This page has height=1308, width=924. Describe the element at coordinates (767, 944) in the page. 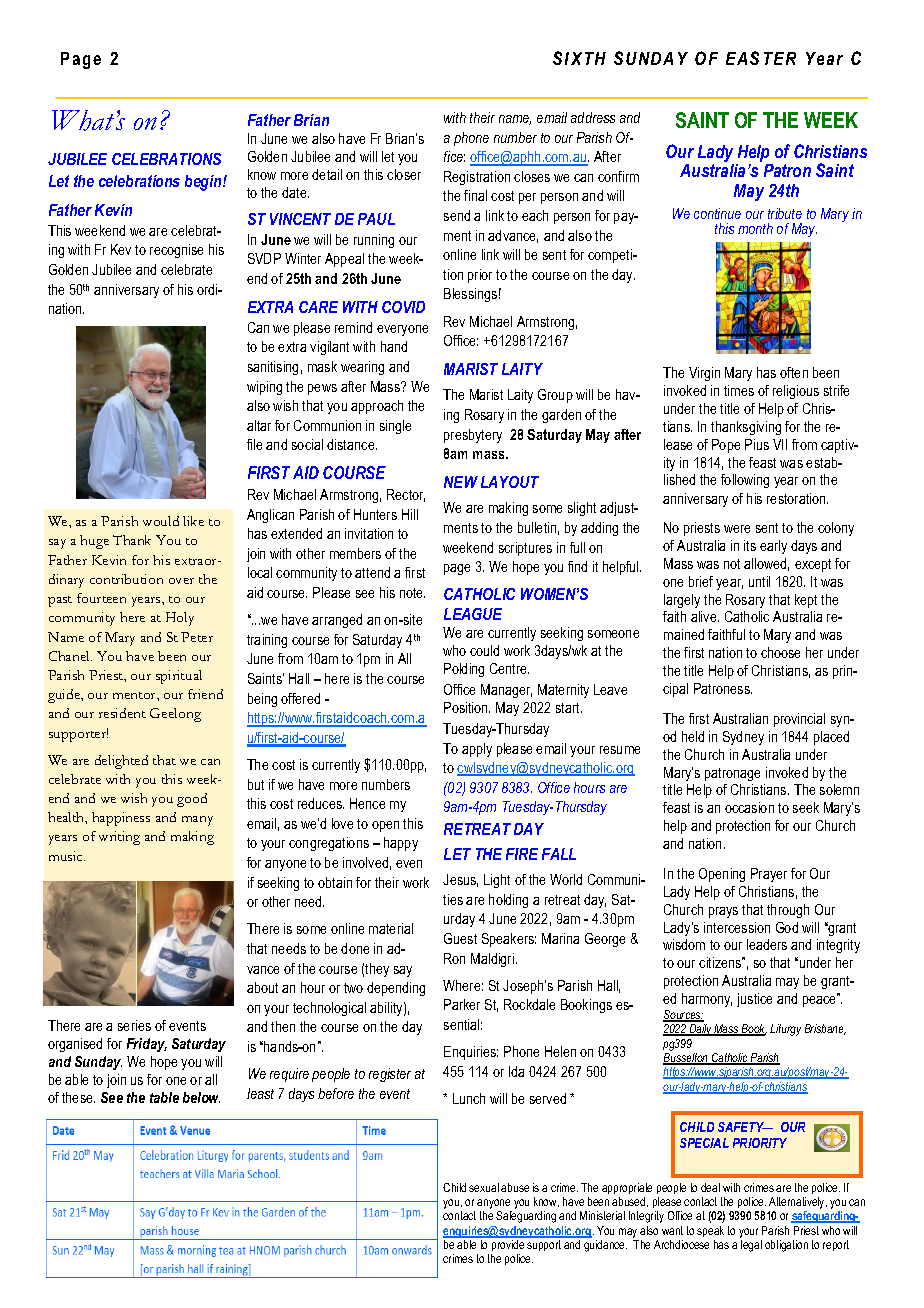

I see `leaders` at that location.
